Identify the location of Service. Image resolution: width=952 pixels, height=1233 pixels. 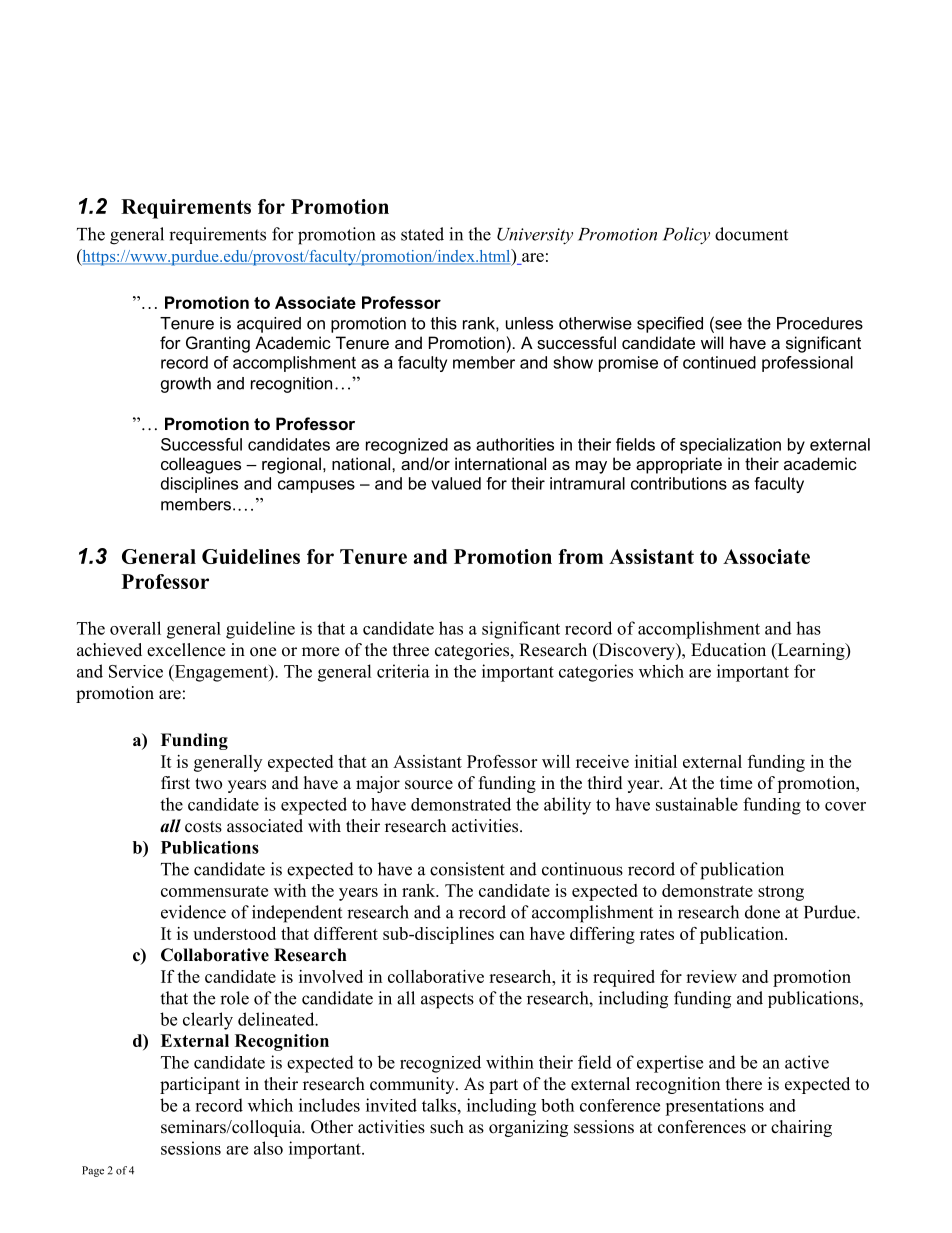
(136, 671).
